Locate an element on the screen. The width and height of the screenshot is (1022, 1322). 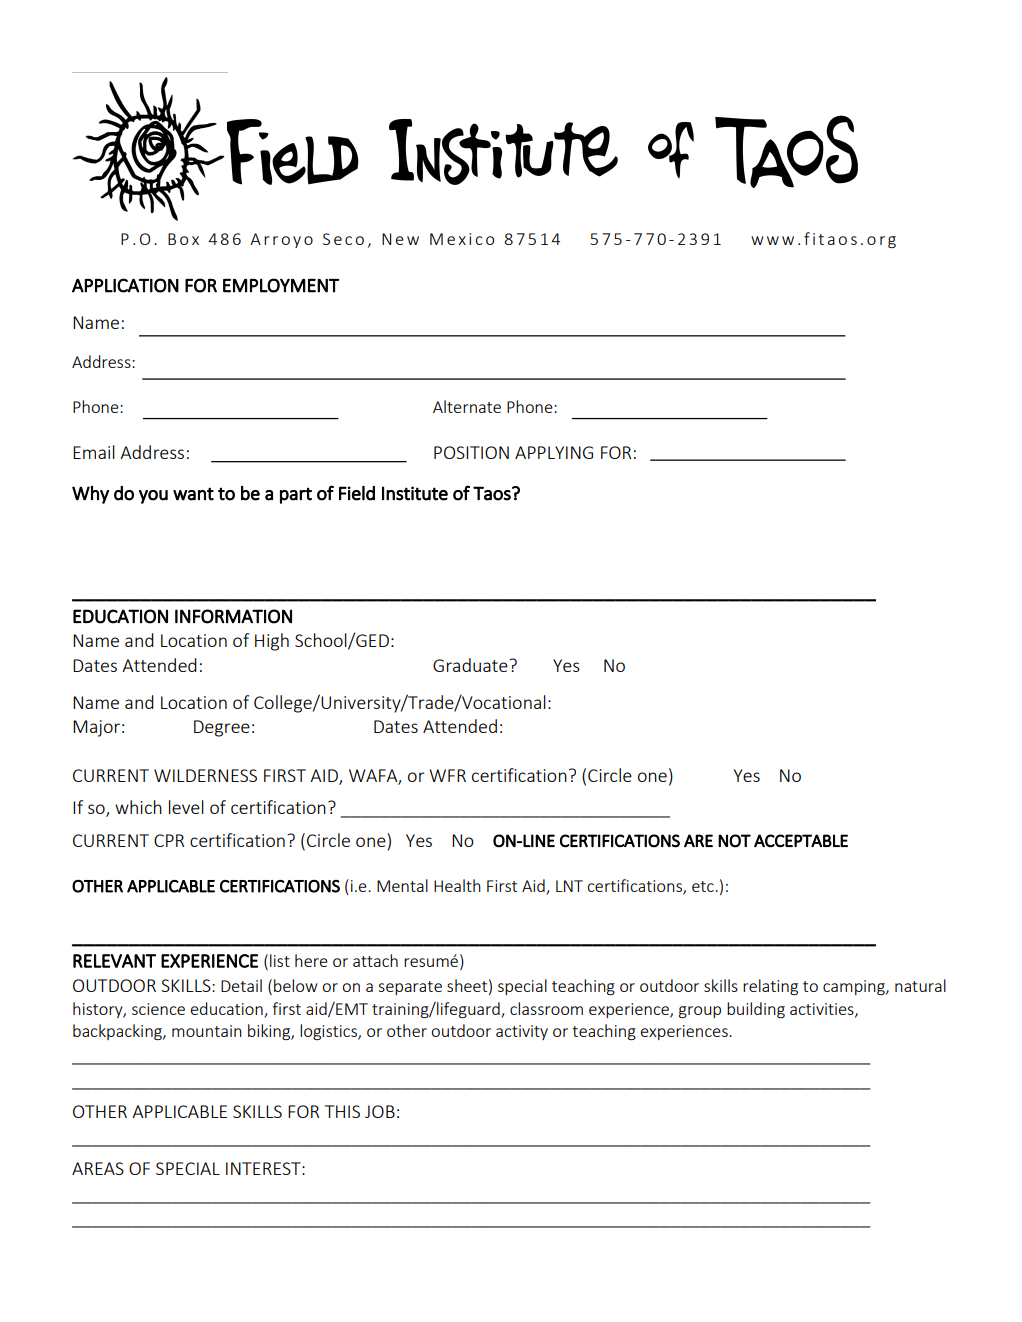
Box is located at coordinates (183, 239).
